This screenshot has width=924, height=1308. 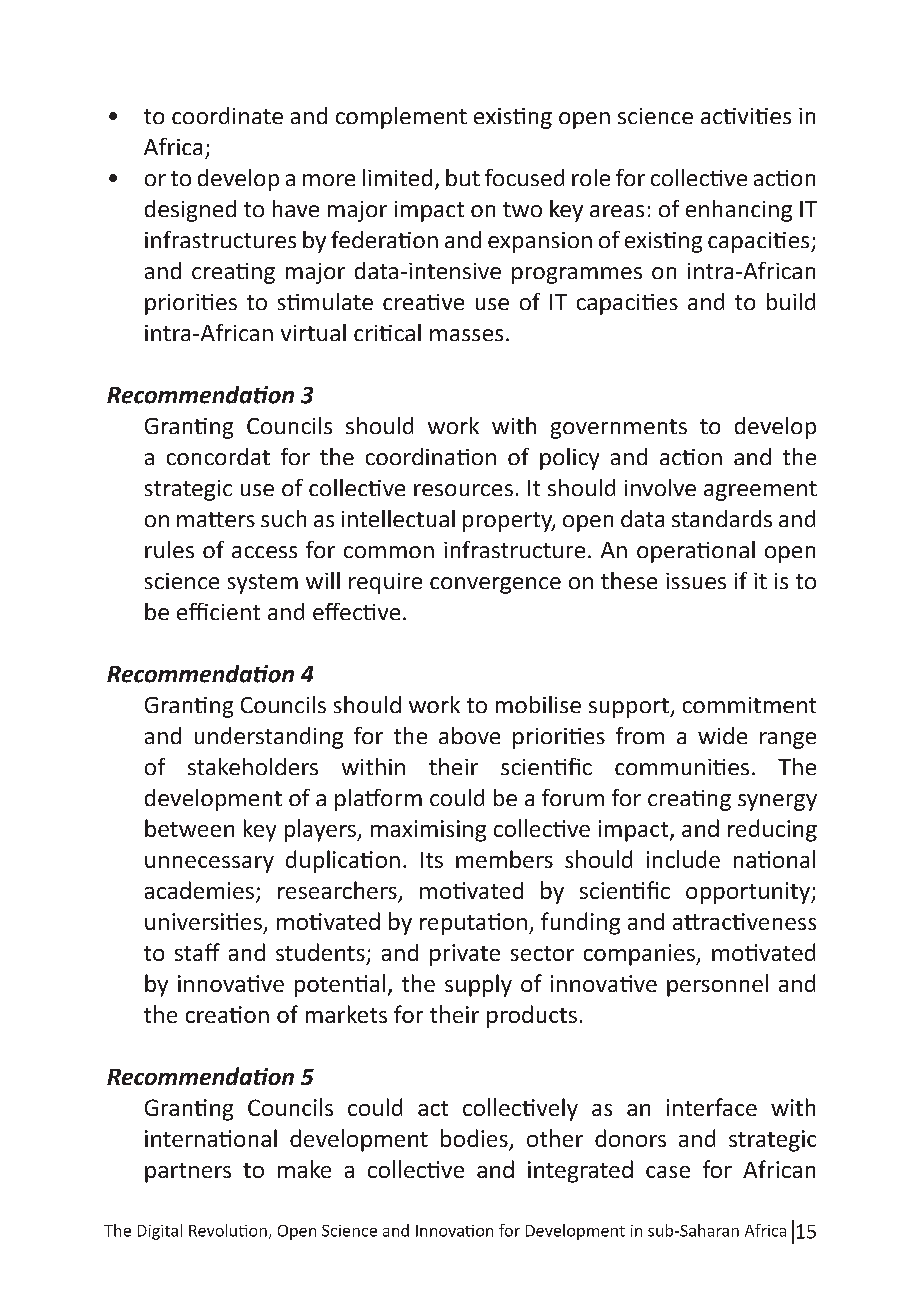 I want to click on standards, so click(x=722, y=518).
